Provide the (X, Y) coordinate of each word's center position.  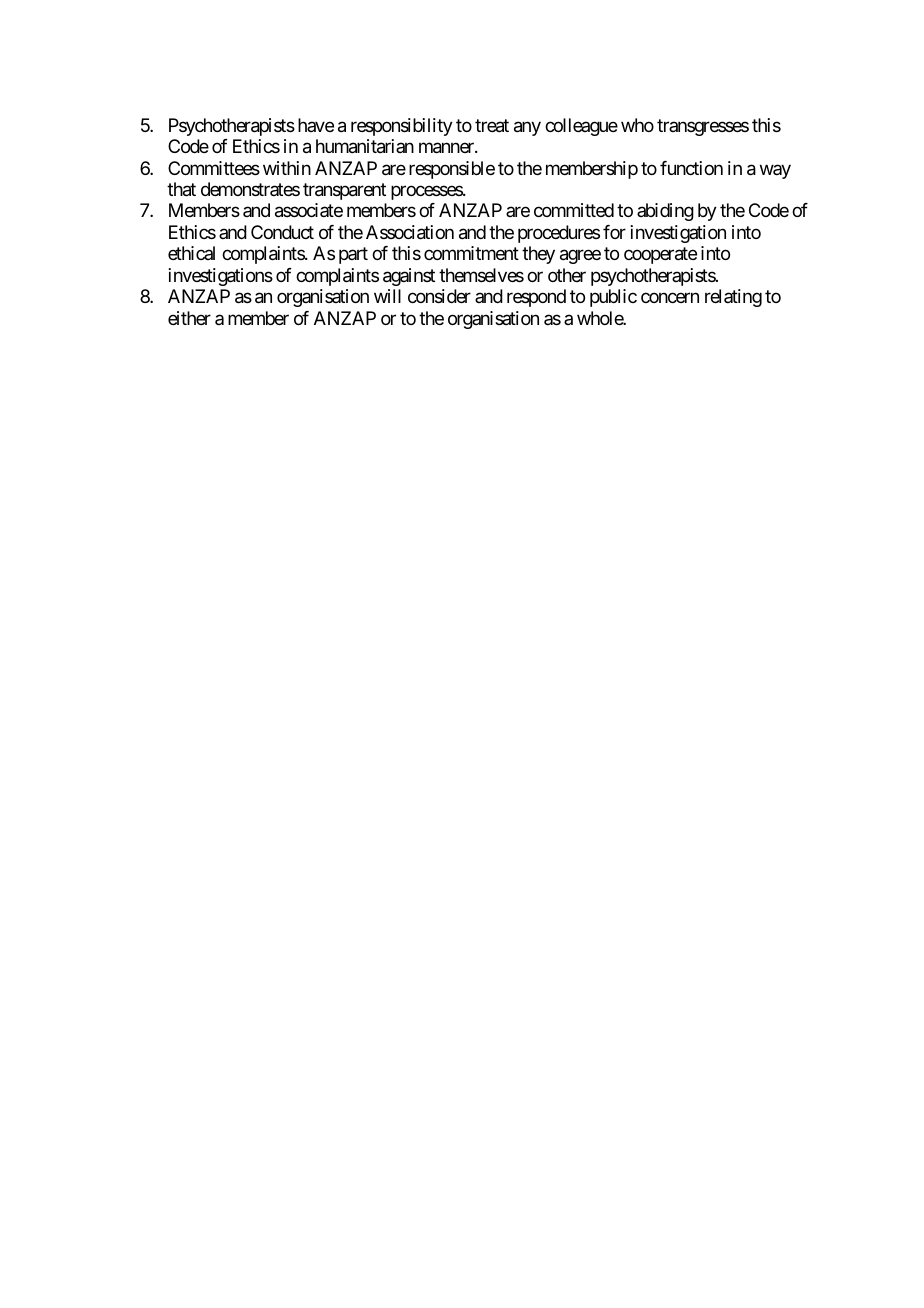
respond (536, 298)
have (316, 125)
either (189, 318)
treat (492, 126)
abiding (665, 212)
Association (410, 232)
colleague (581, 127)
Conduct (282, 232)
